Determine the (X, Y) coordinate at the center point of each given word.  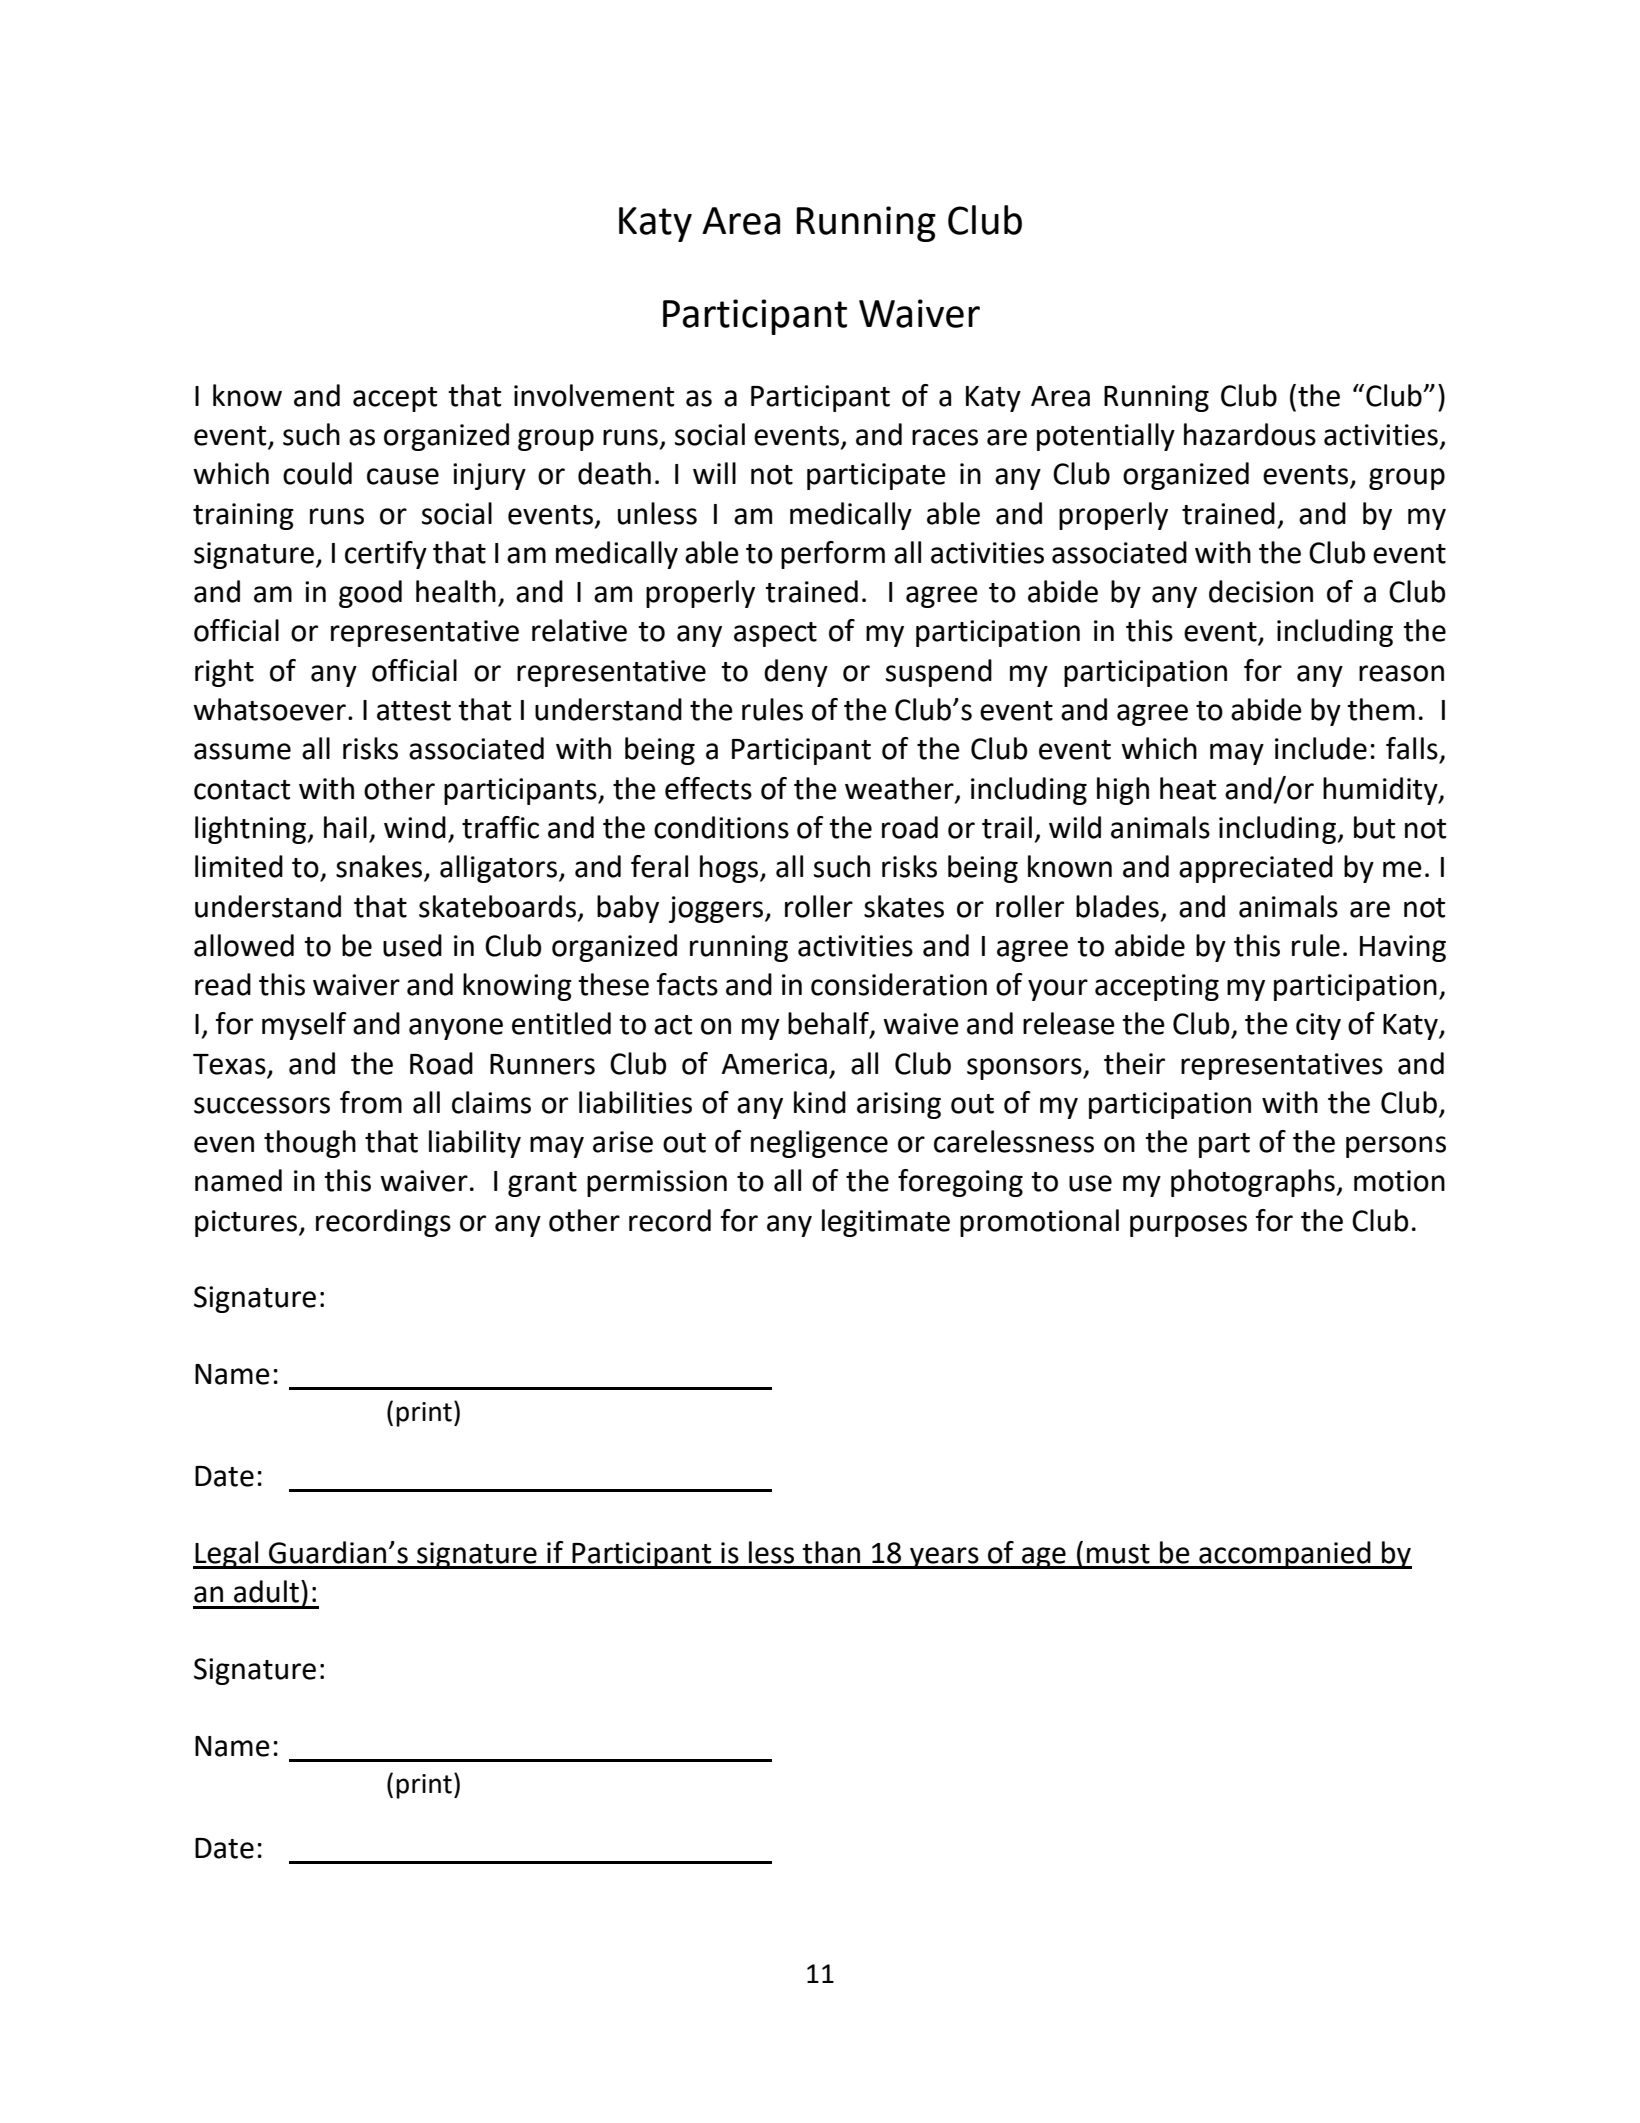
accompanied (1285, 1555)
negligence (819, 1144)
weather (899, 788)
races (945, 437)
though (310, 1144)
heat (1188, 788)
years (944, 1558)
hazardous (1250, 434)
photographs (1253, 1183)
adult (266, 1591)
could (317, 473)
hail (345, 827)
